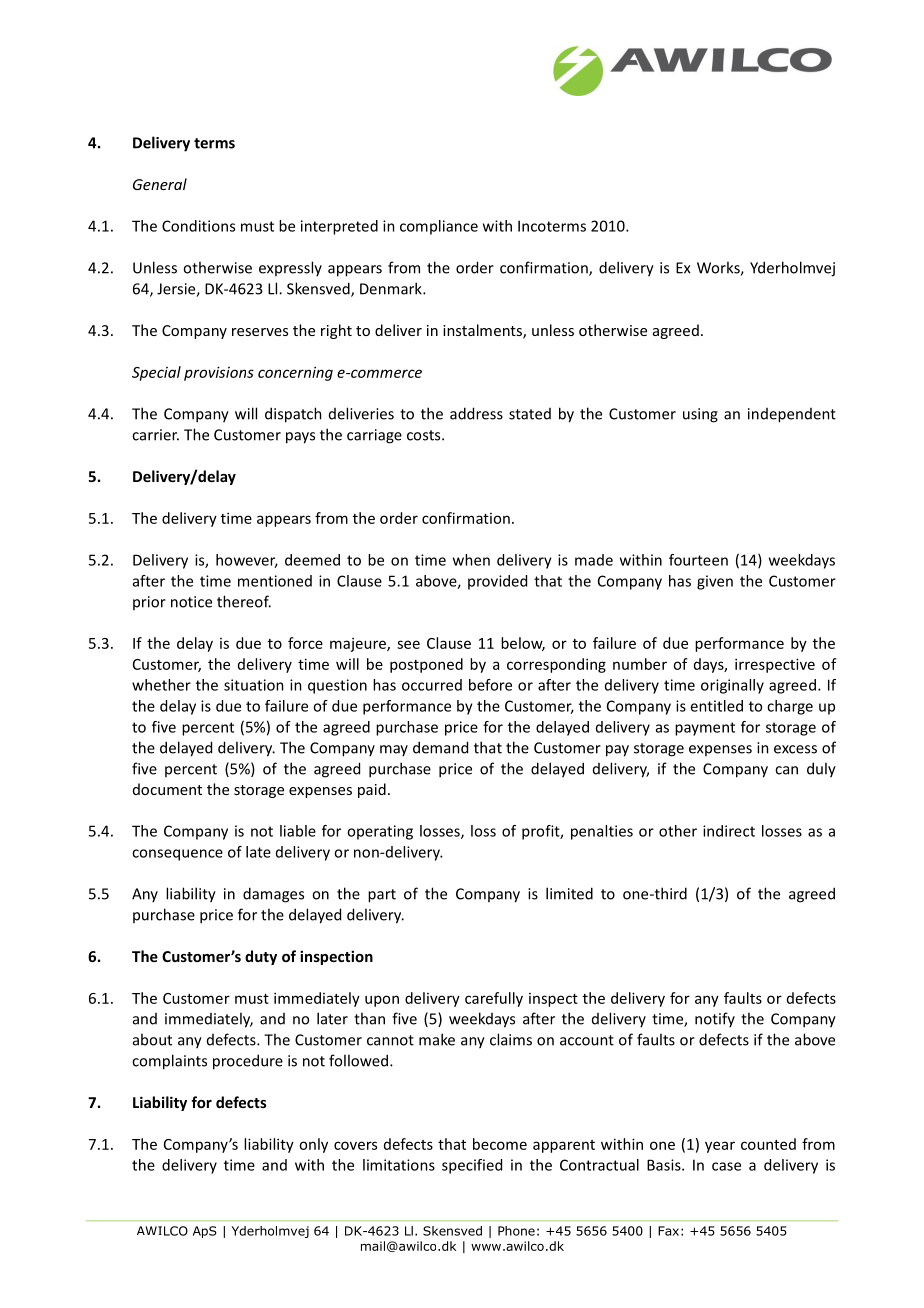 The width and height of the screenshot is (924, 1308). Describe the element at coordinates (700, 415) in the screenshot. I see `using` at that location.
